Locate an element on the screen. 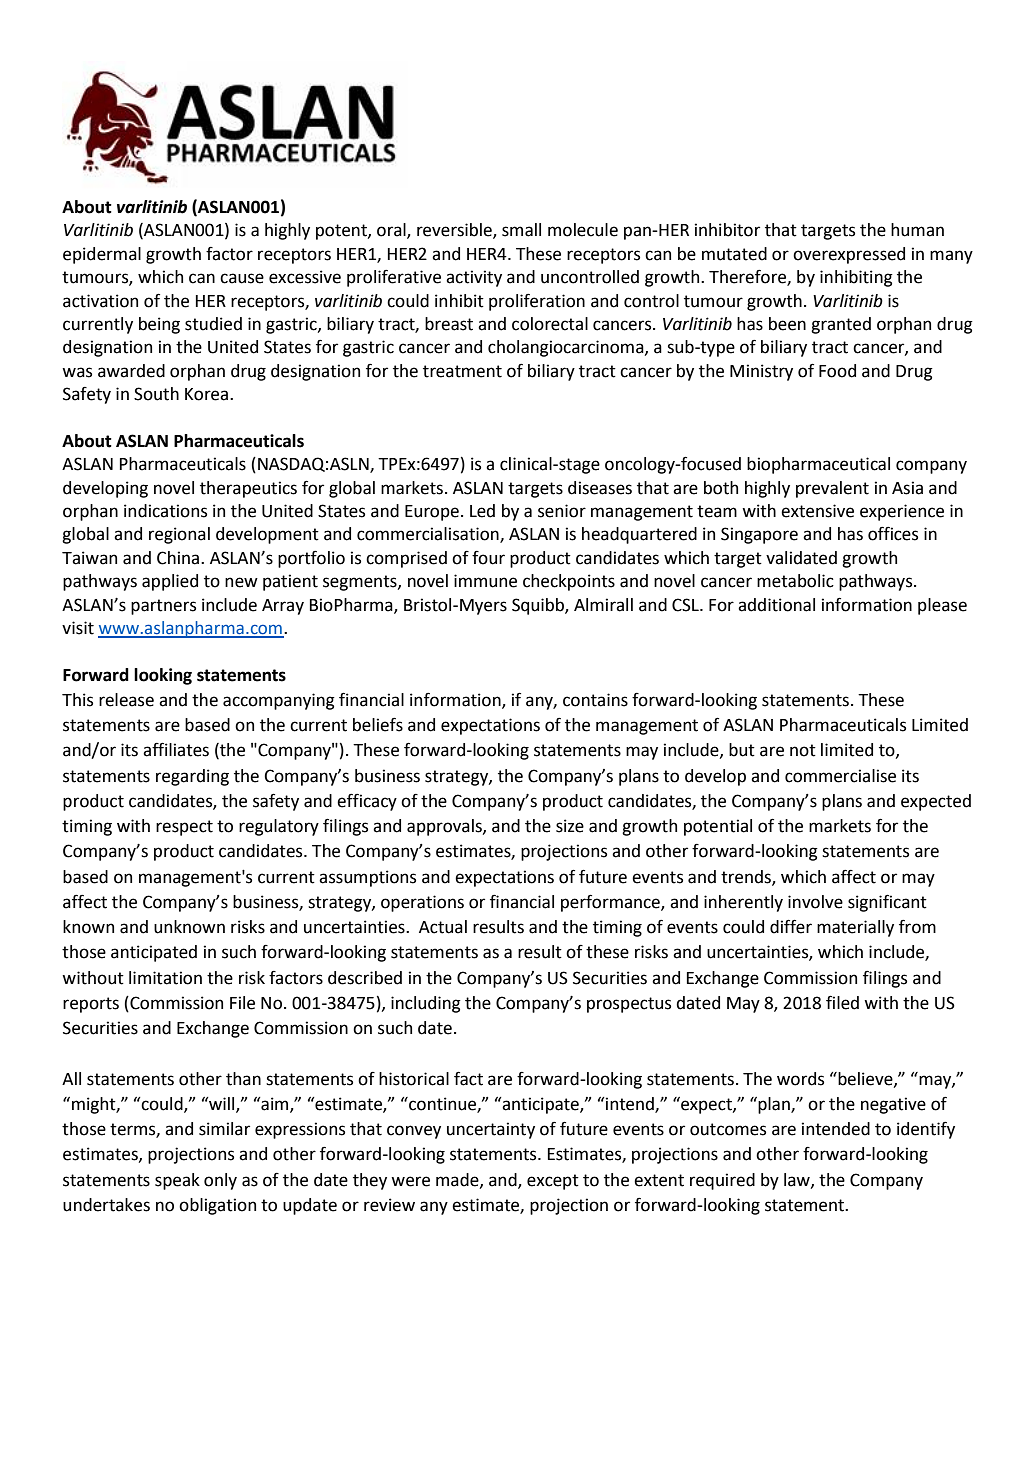  activity is located at coordinates (474, 278).
